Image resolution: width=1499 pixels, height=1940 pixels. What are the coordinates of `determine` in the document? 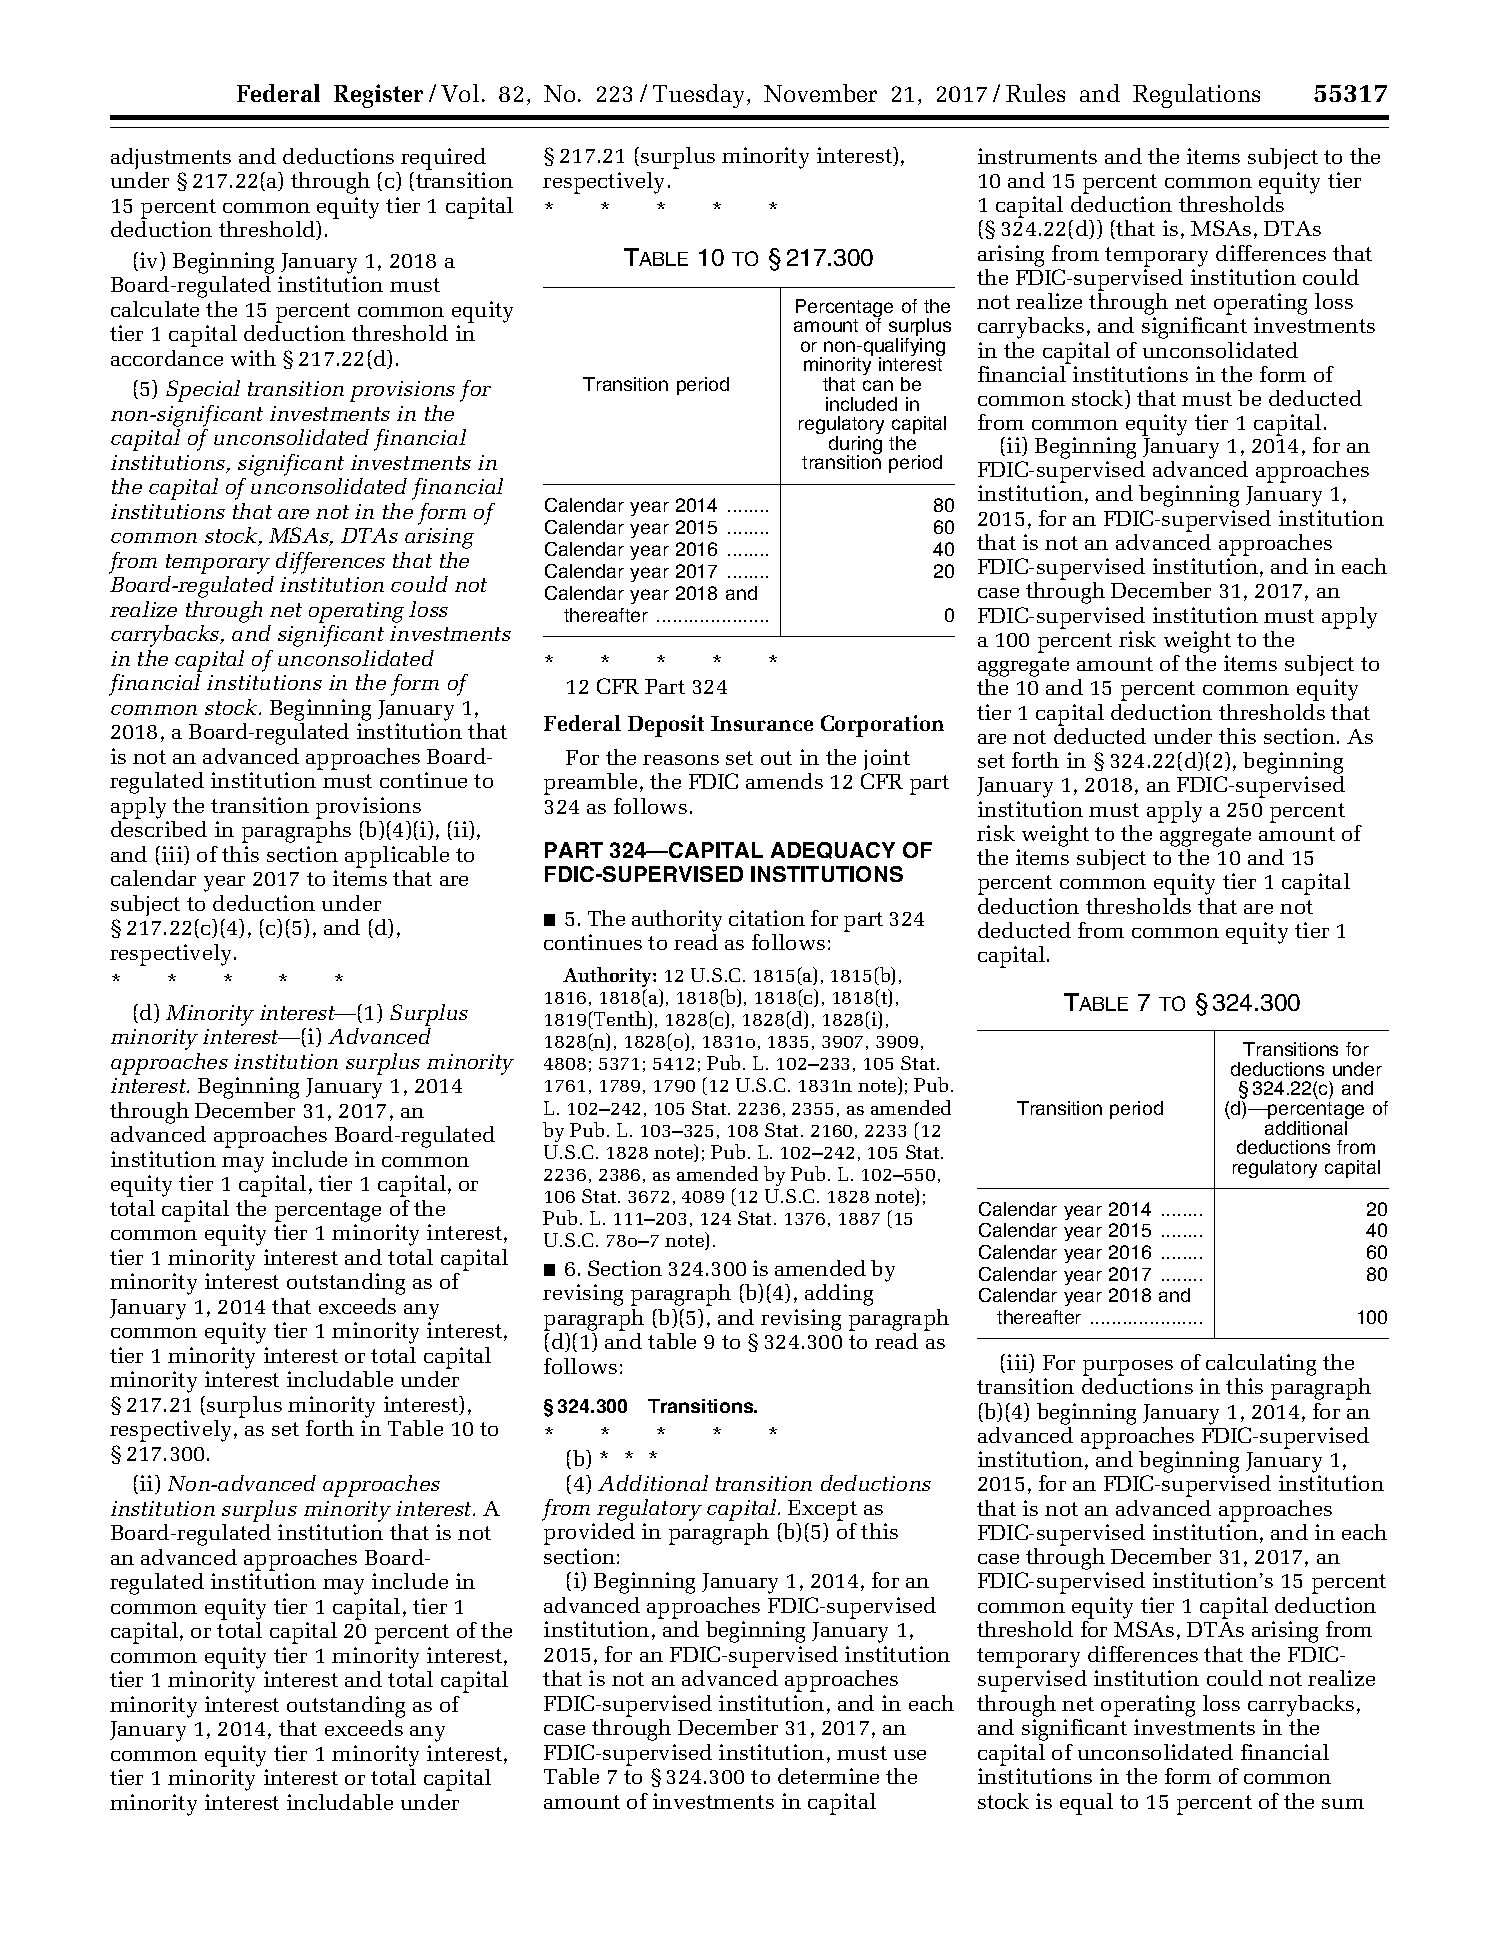 It's located at (828, 1776).
